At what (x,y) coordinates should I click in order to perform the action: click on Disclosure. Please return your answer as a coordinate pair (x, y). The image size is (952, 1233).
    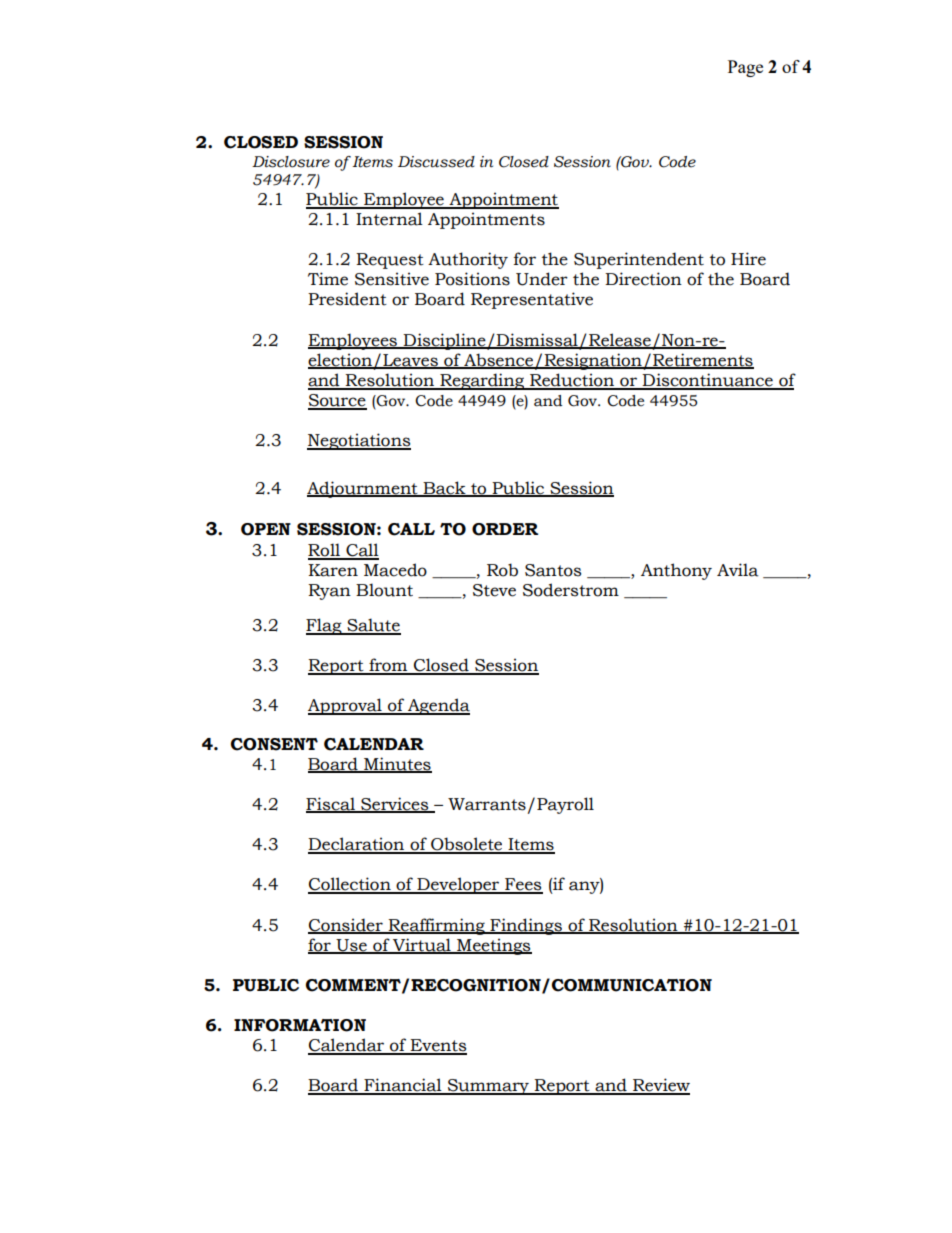
    Looking at the image, I should click on (291, 162).
